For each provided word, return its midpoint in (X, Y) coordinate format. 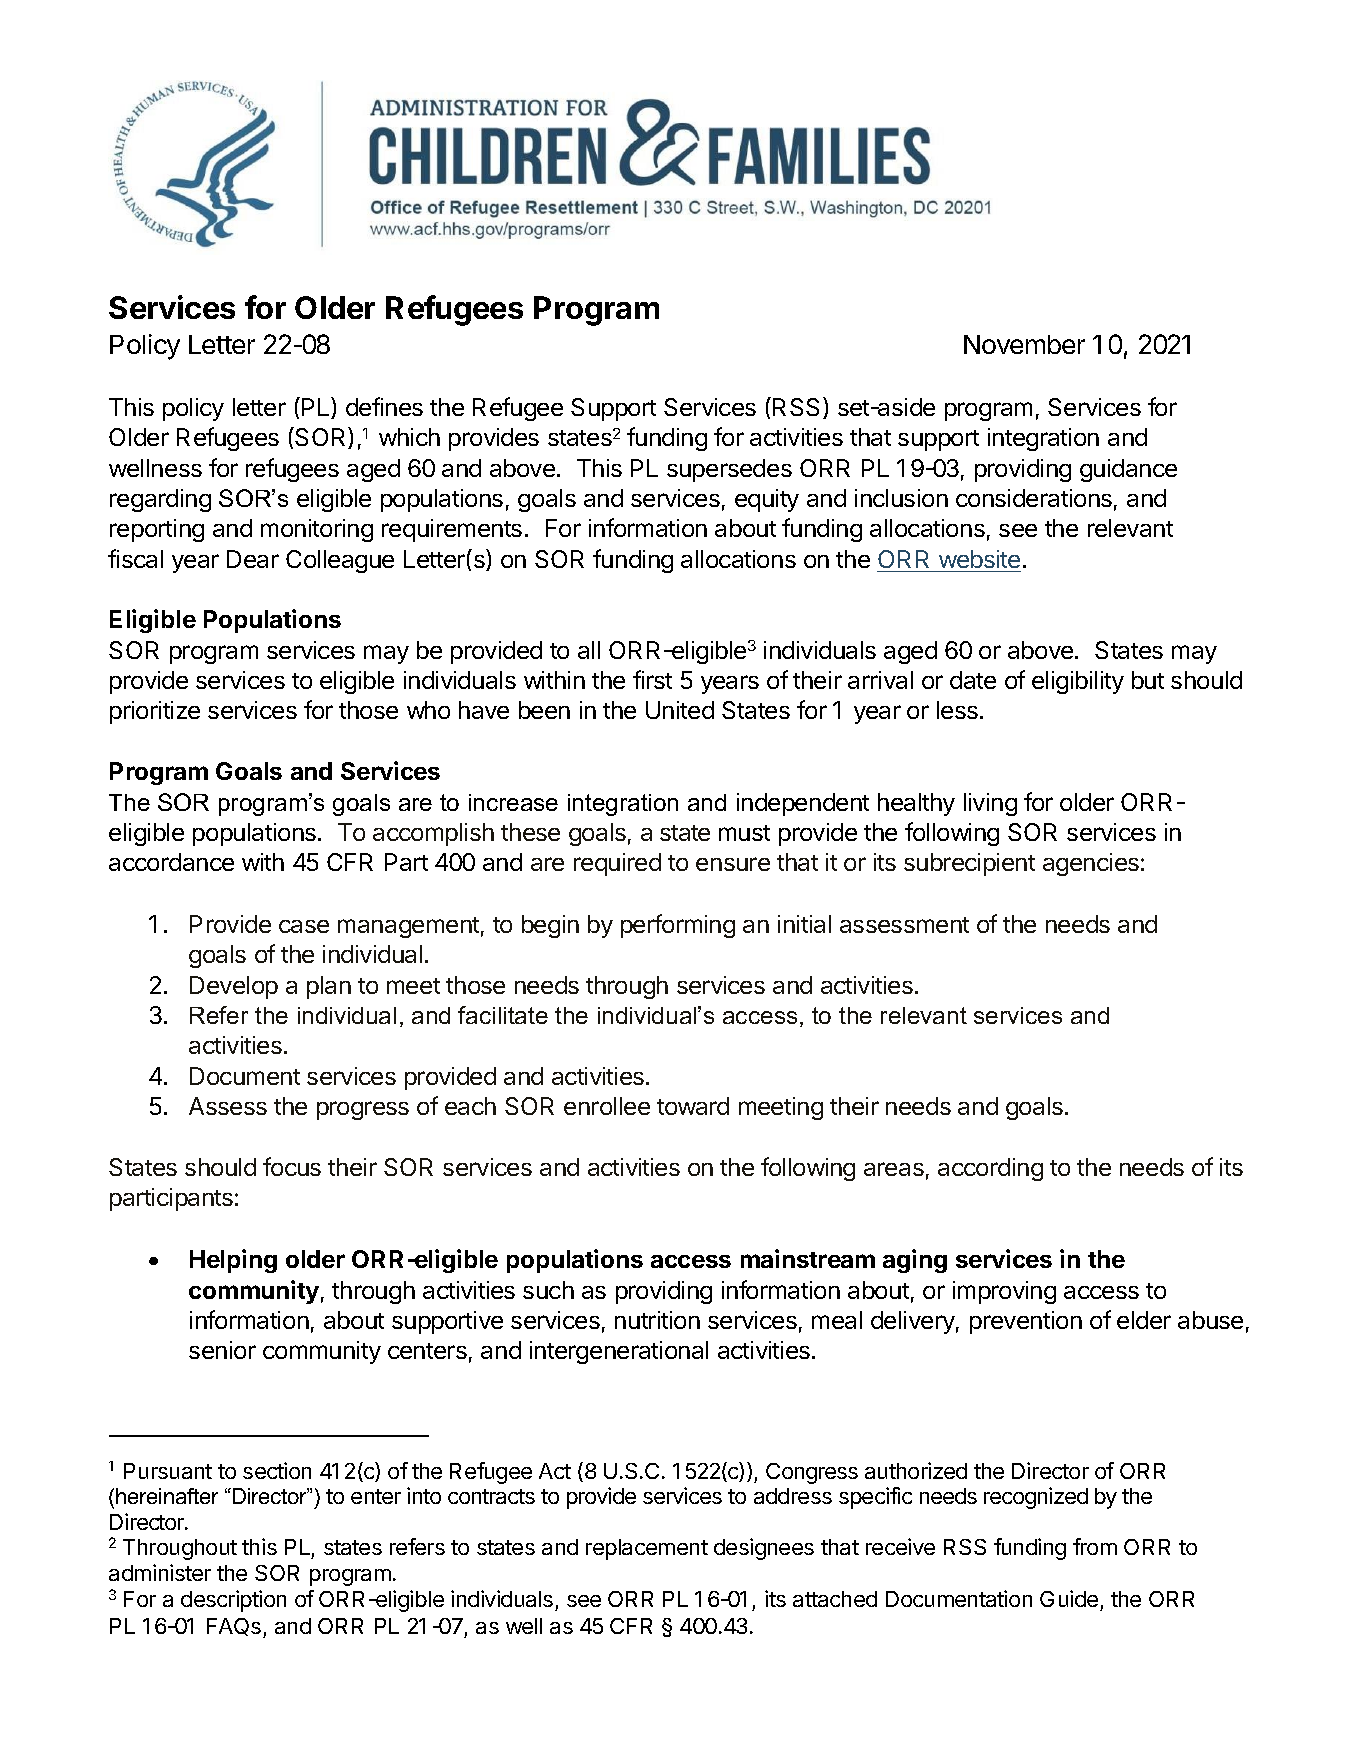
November (1024, 344)
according (990, 1169)
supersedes (729, 470)
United (680, 710)
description (233, 1601)
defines (384, 406)
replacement (647, 1549)
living (990, 804)
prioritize (155, 712)
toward (693, 1106)
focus (292, 1166)
